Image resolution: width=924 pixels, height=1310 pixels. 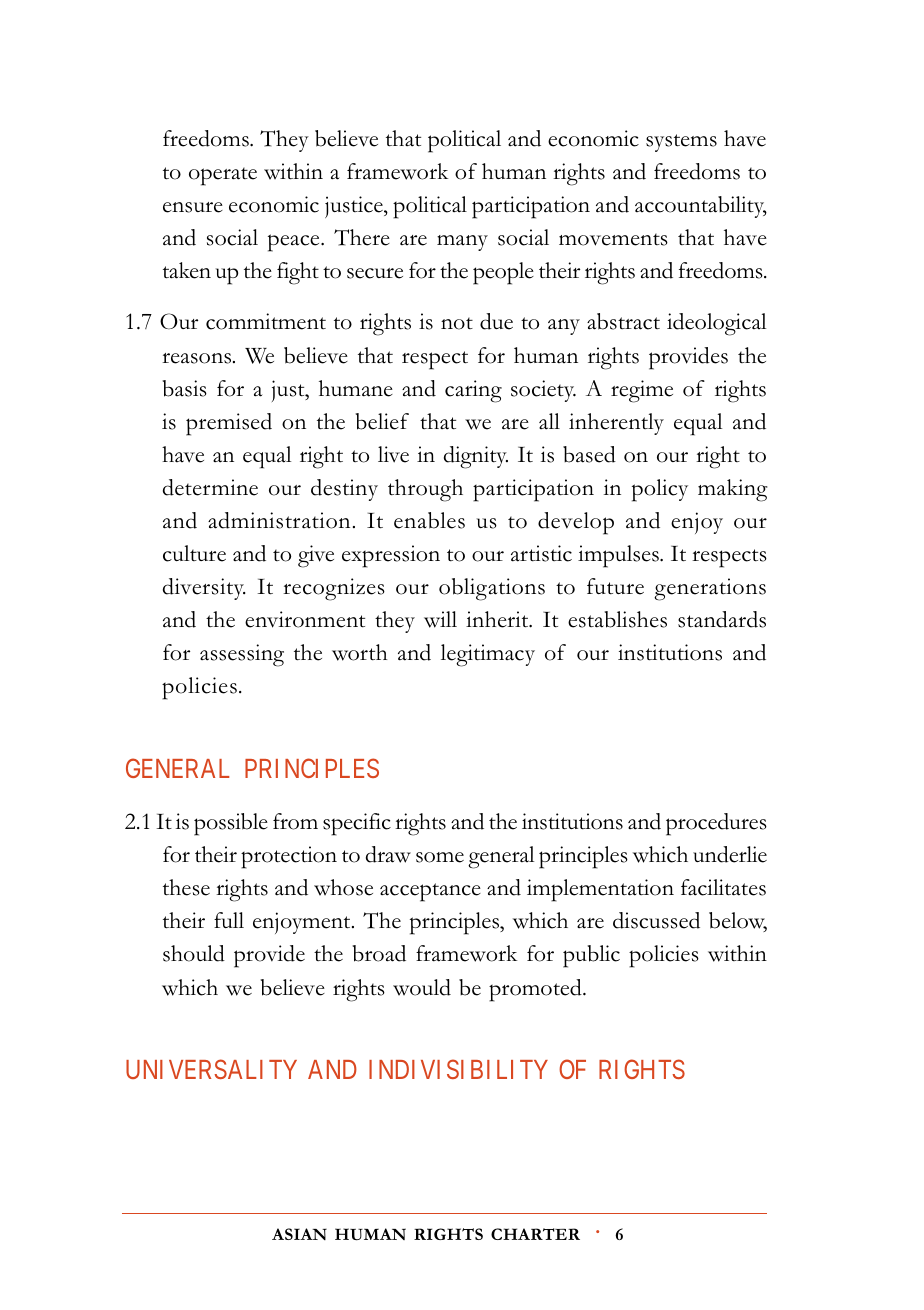 I want to click on ASIAN, so click(x=299, y=1234).
